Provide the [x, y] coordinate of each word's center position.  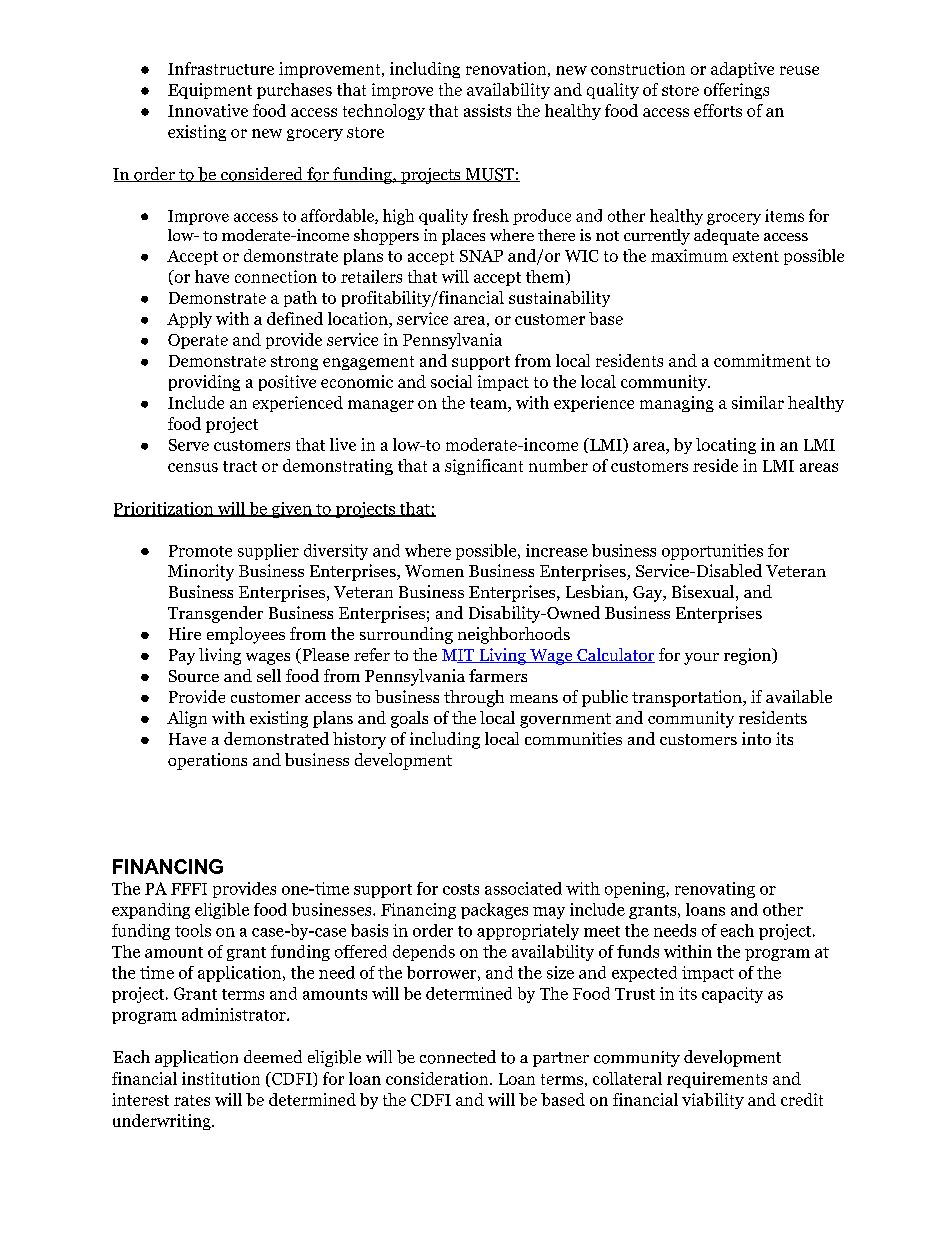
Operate [198, 341]
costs [461, 889]
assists [487, 110]
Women [434, 571]
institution [221, 1078]
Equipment [210, 91]
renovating [715, 890]
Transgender [215, 614]
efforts [718, 110]
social [451, 381]
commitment [762, 360]
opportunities [712, 552]
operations [207, 761]
